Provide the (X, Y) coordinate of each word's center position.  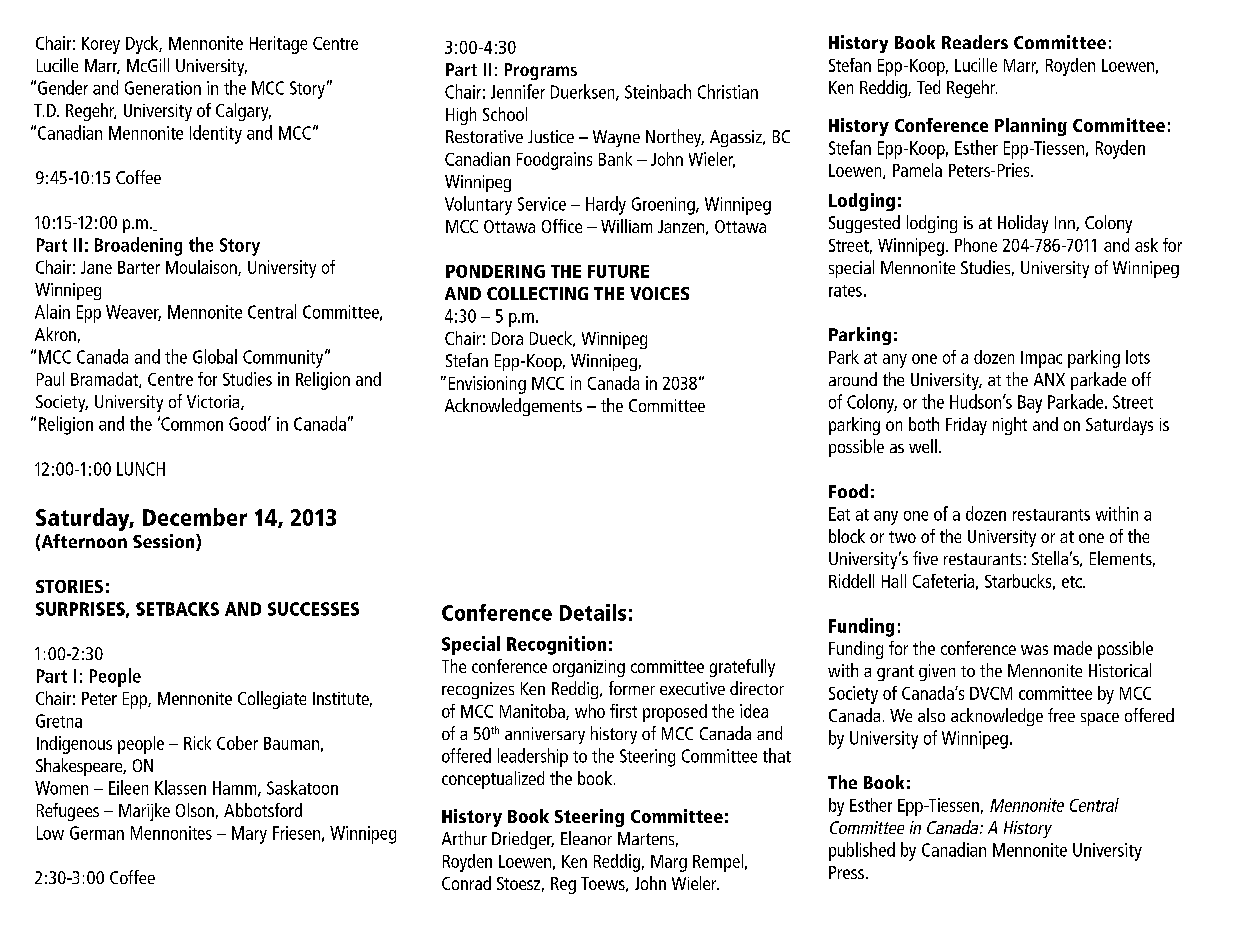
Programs (541, 71)
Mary (249, 835)
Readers (975, 42)
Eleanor (586, 838)
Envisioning (487, 385)
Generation (163, 88)
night (1010, 426)
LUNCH (141, 469)
